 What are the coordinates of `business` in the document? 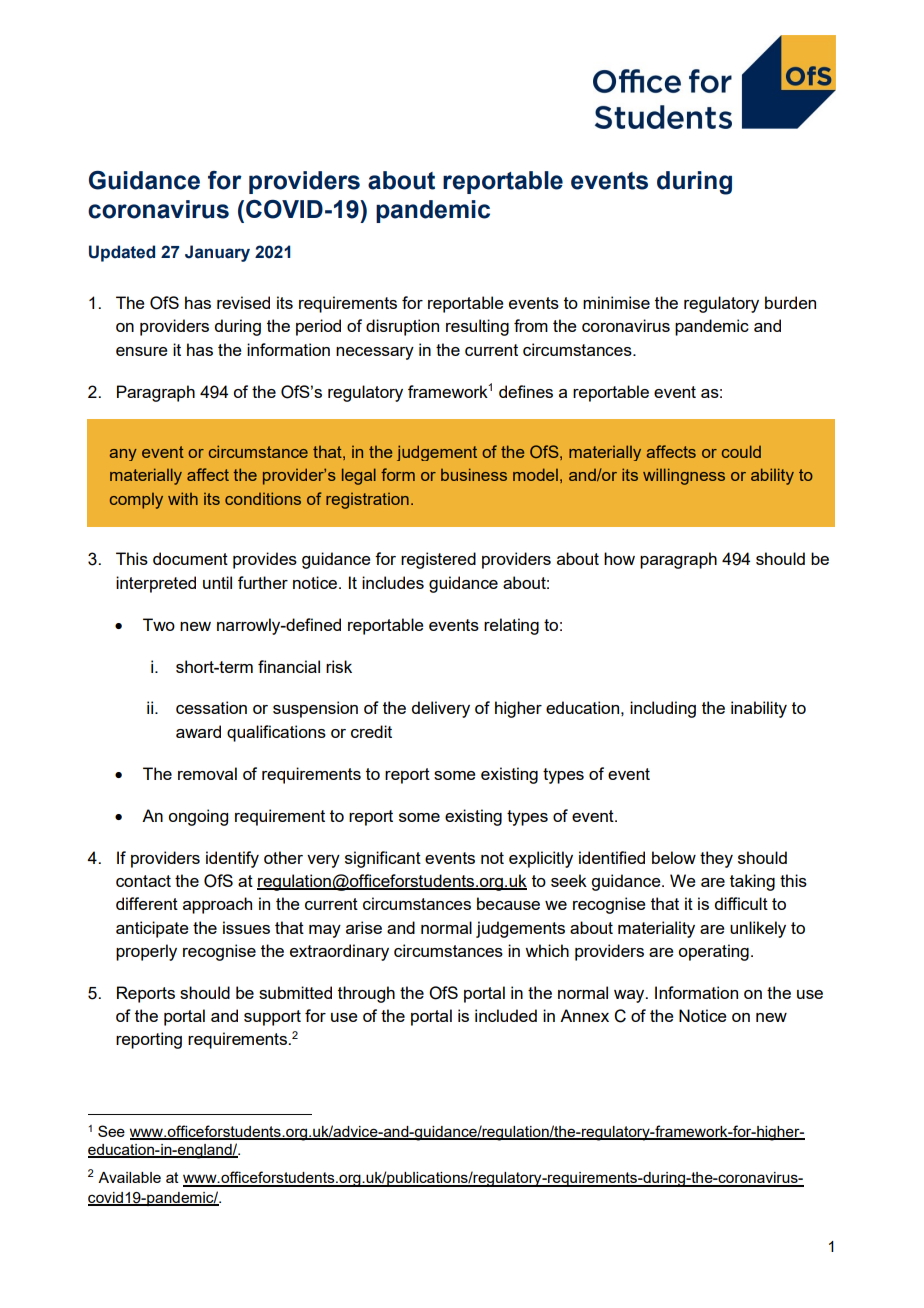 It's located at (474, 474).
